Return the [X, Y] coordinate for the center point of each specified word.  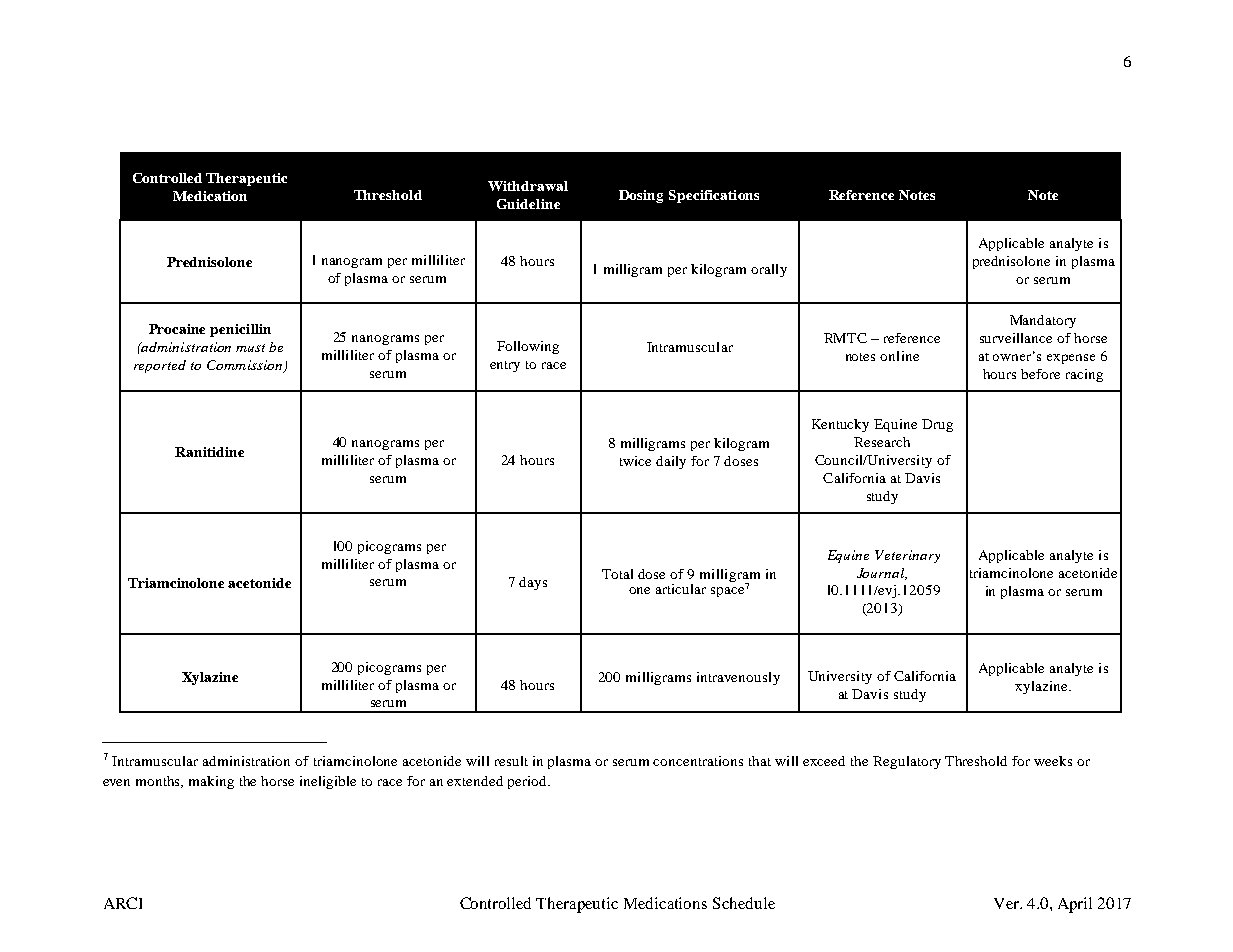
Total [617, 574]
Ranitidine [209, 452]
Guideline [528, 204]
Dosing [641, 196]
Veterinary [907, 556]
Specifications [714, 196]
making [211, 782]
